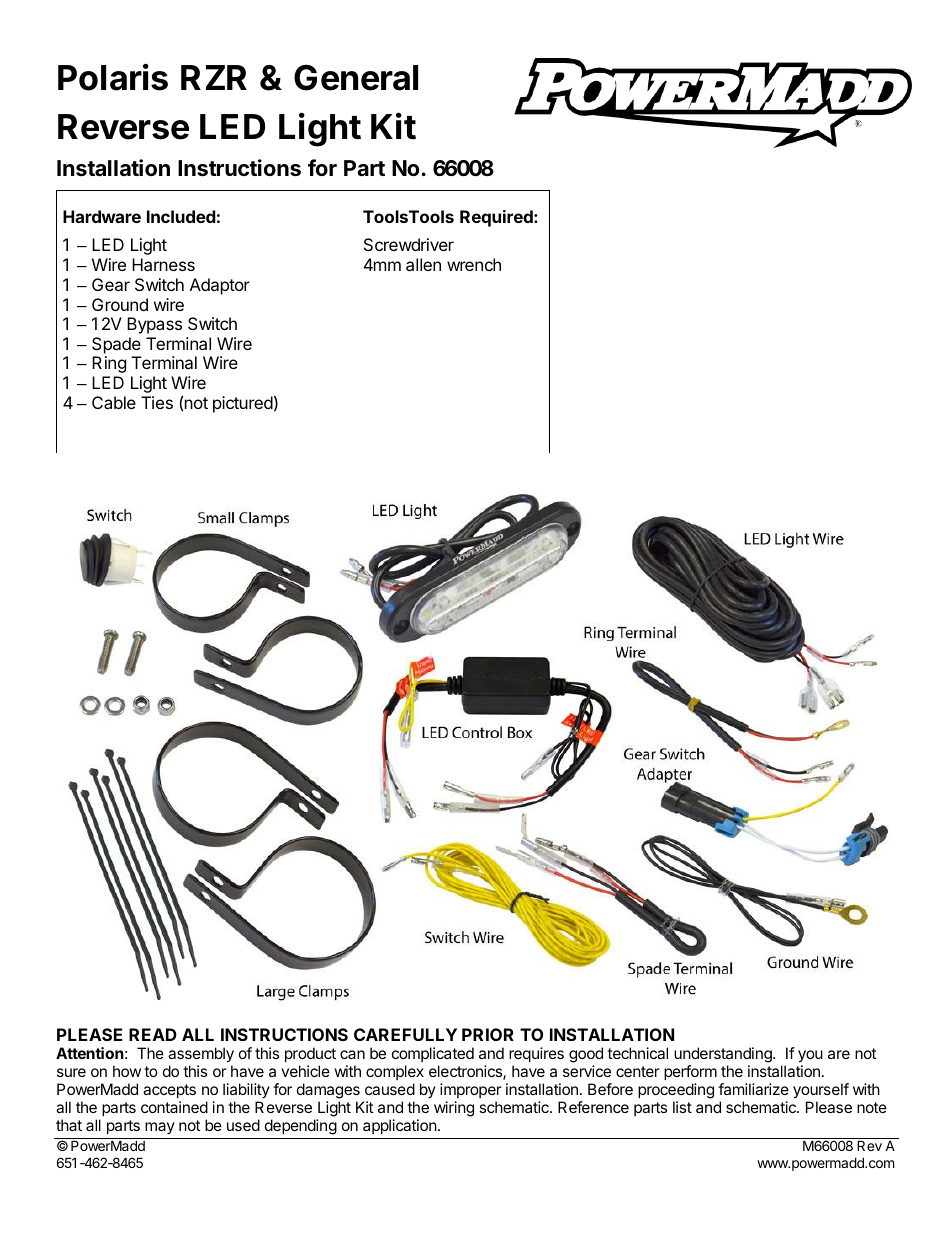  I want to click on Ties, so click(157, 402).
